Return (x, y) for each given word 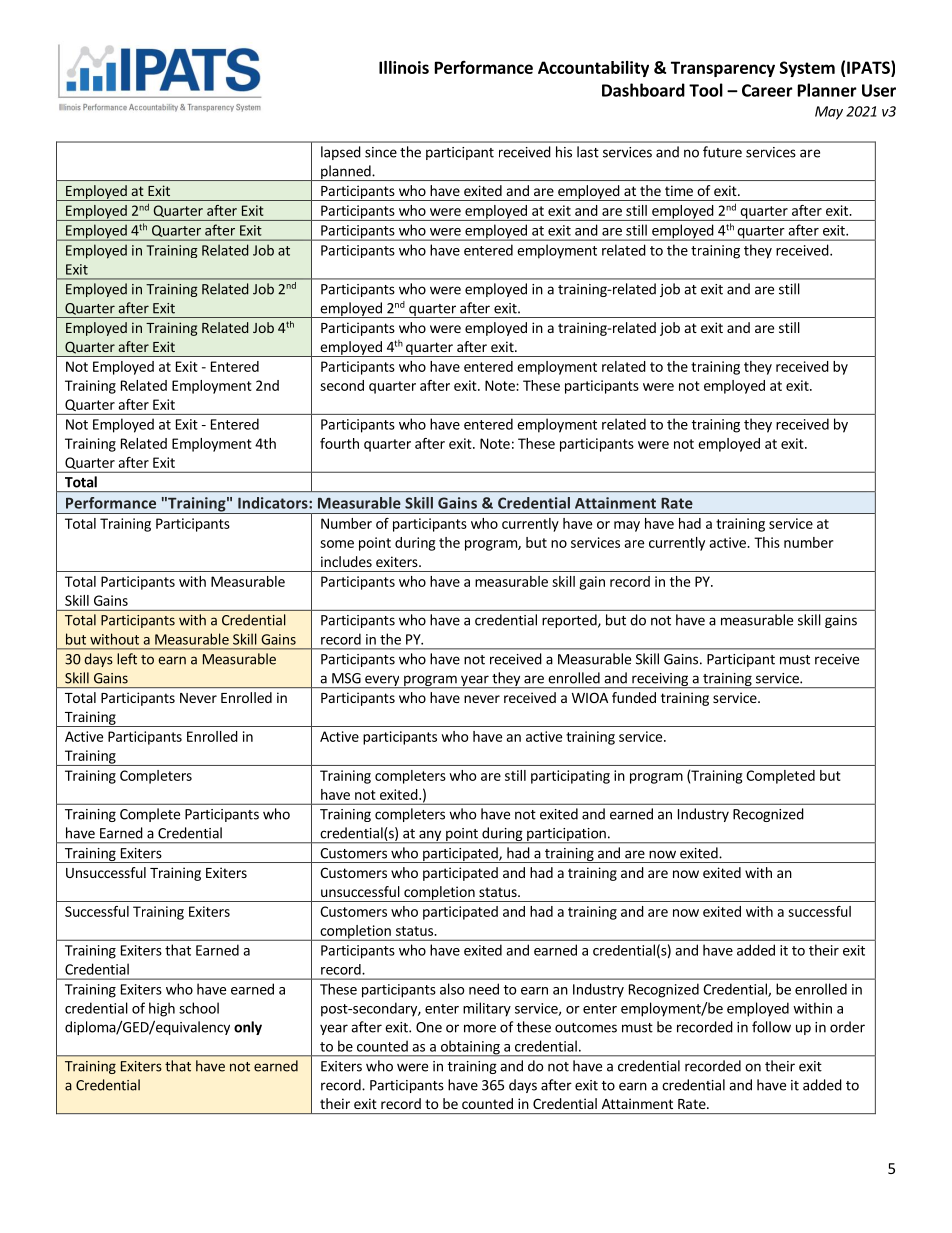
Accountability (593, 69)
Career (767, 90)
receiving (660, 680)
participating (570, 777)
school (199, 1008)
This (767, 542)
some (337, 544)
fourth (339, 443)
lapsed (341, 153)
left (127, 659)
